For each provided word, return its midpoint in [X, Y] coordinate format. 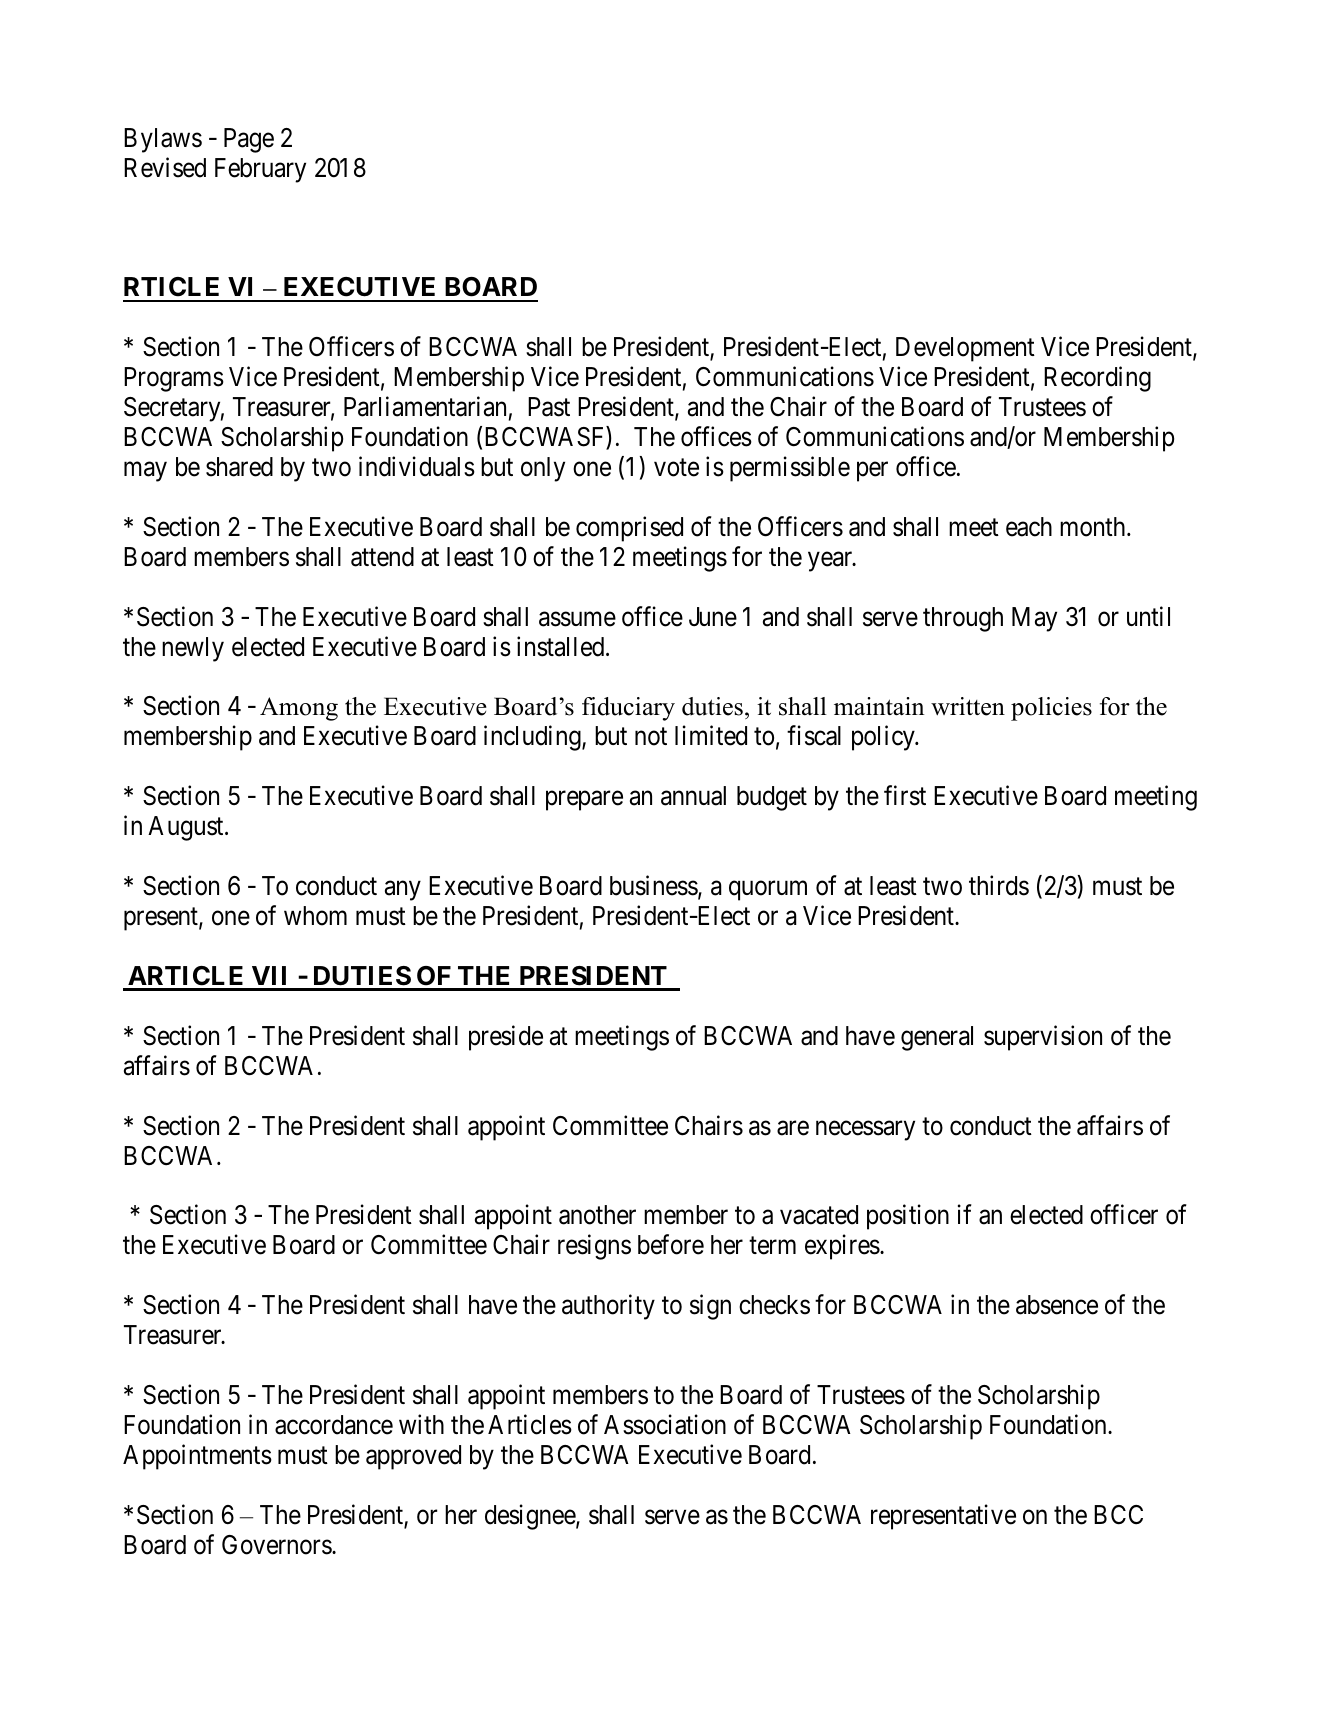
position [908, 1217]
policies [1051, 709]
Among [299, 709]
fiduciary [628, 709]
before [671, 1245]
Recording [1097, 379]
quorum [768, 891]
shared [239, 467]
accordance [334, 1425]
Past [549, 407]
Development [965, 349]
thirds [999, 885]
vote [676, 468]
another [597, 1215]
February [260, 170]
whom [315, 916]
